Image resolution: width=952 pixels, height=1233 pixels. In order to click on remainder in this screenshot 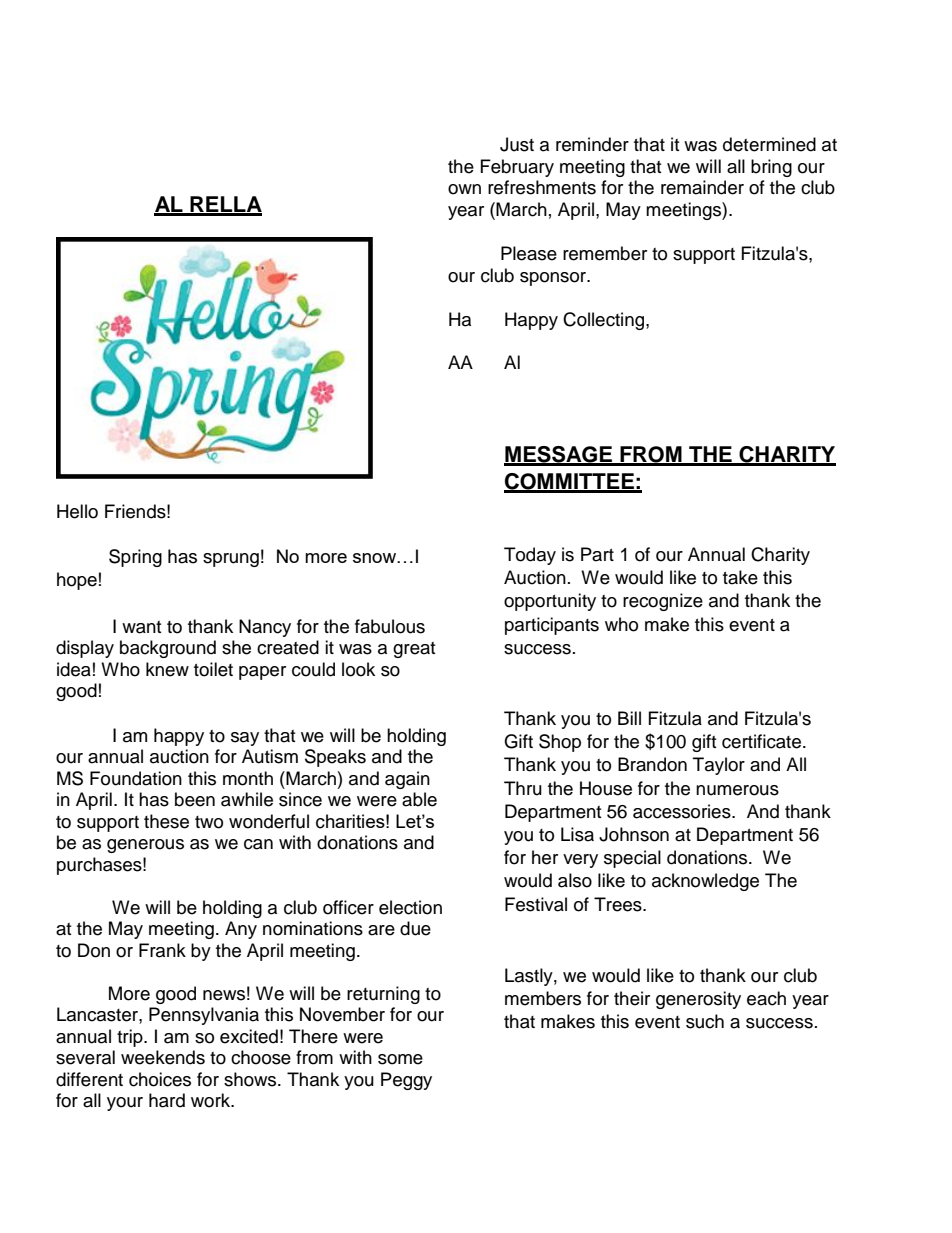, I will do `click(702, 187)`.
